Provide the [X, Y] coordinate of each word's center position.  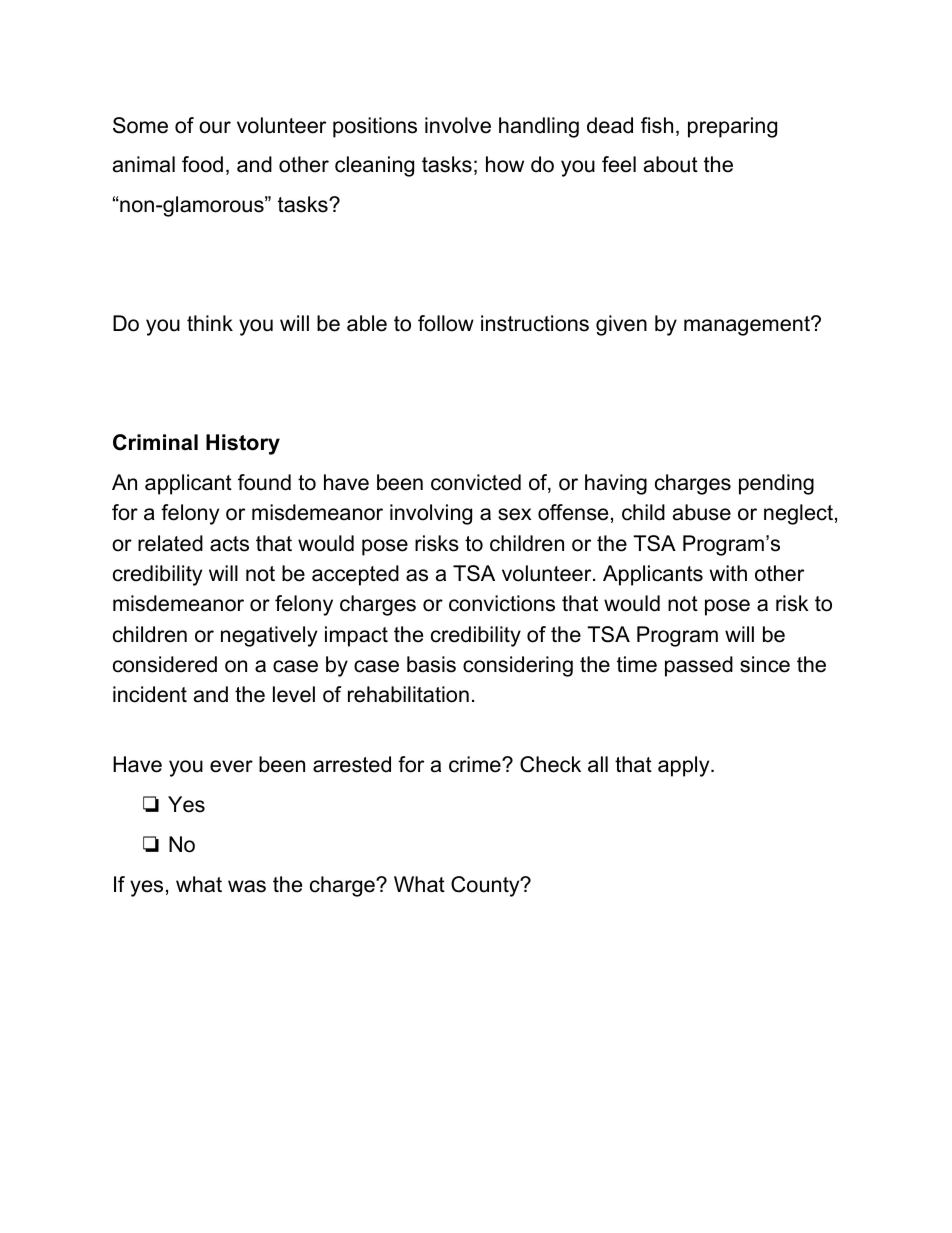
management [748, 326]
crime [476, 764]
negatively [269, 636]
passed [699, 666]
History [243, 444]
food [202, 164]
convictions [502, 603]
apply [685, 766]
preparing [732, 127]
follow [446, 323]
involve [458, 125]
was [247, 886]
